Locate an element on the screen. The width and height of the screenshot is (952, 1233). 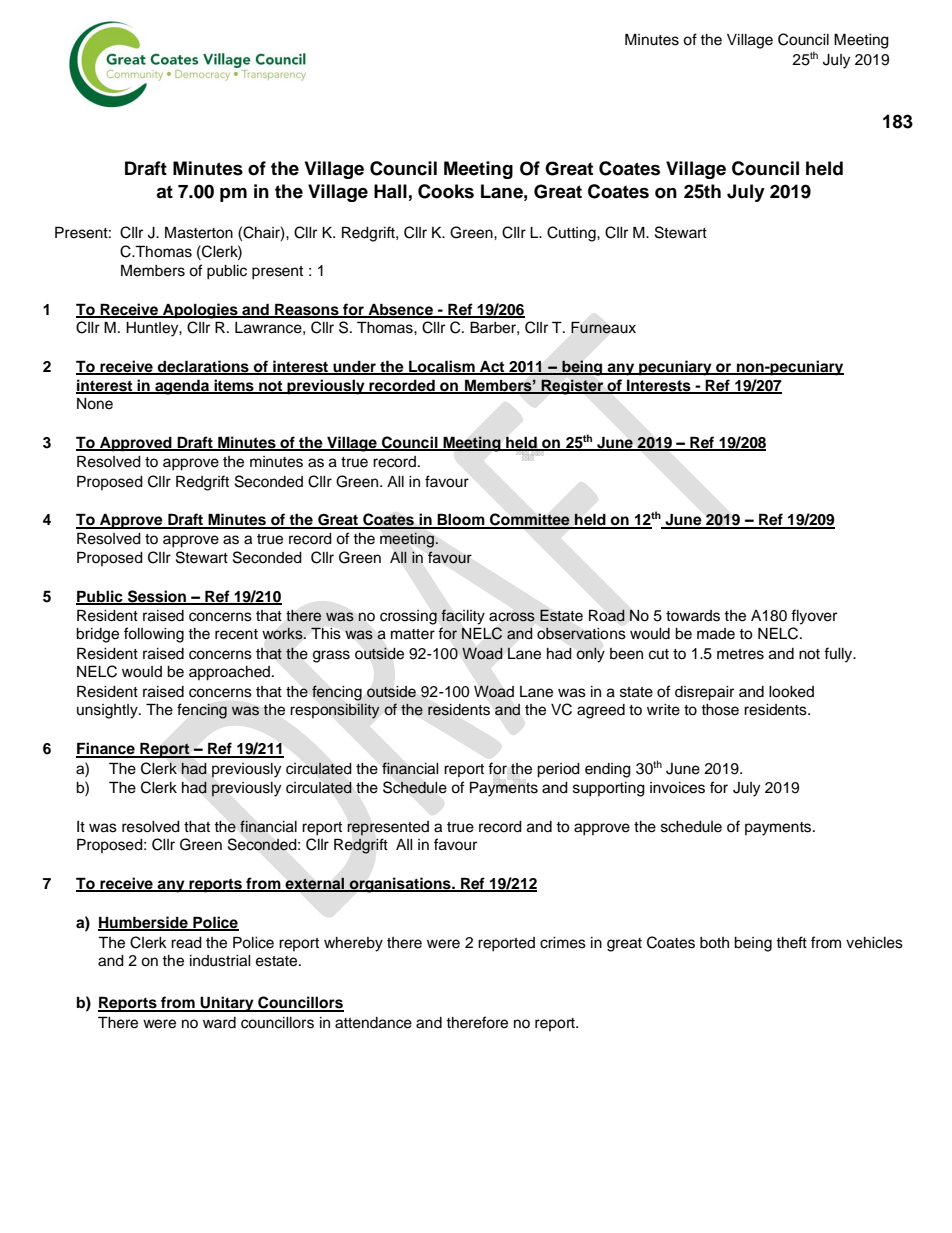
flyover is located at coordinates (814, 617).
